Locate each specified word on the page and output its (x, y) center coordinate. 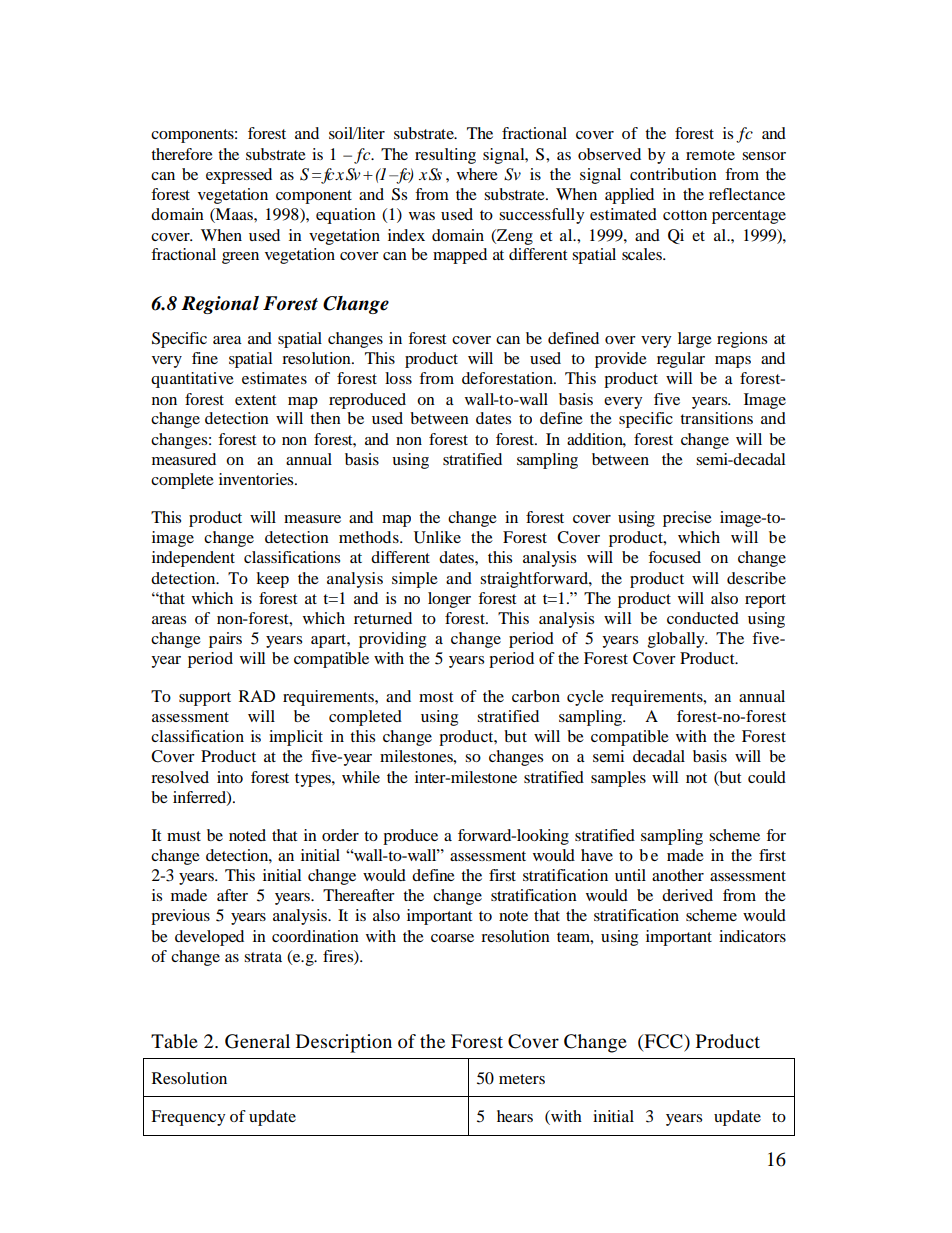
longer (449, 600)
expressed (239, 176)
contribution (673, 174)
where (477, 174)
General (257, 1041)
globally (677, 640)
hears (515, 1116)
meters (522, 1079)
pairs (225, 640)
